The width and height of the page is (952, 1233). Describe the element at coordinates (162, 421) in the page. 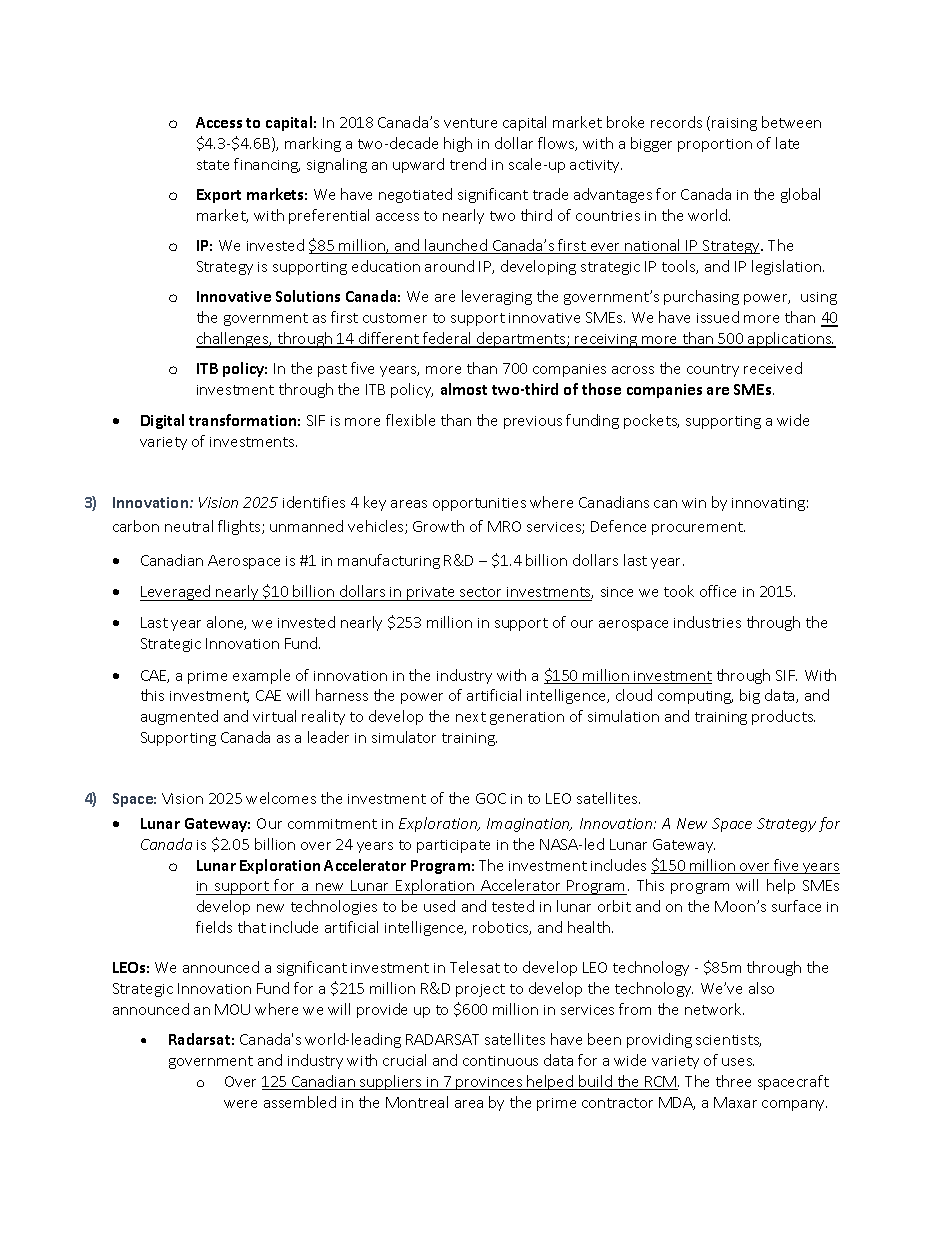

I see `Digital` at that location.
